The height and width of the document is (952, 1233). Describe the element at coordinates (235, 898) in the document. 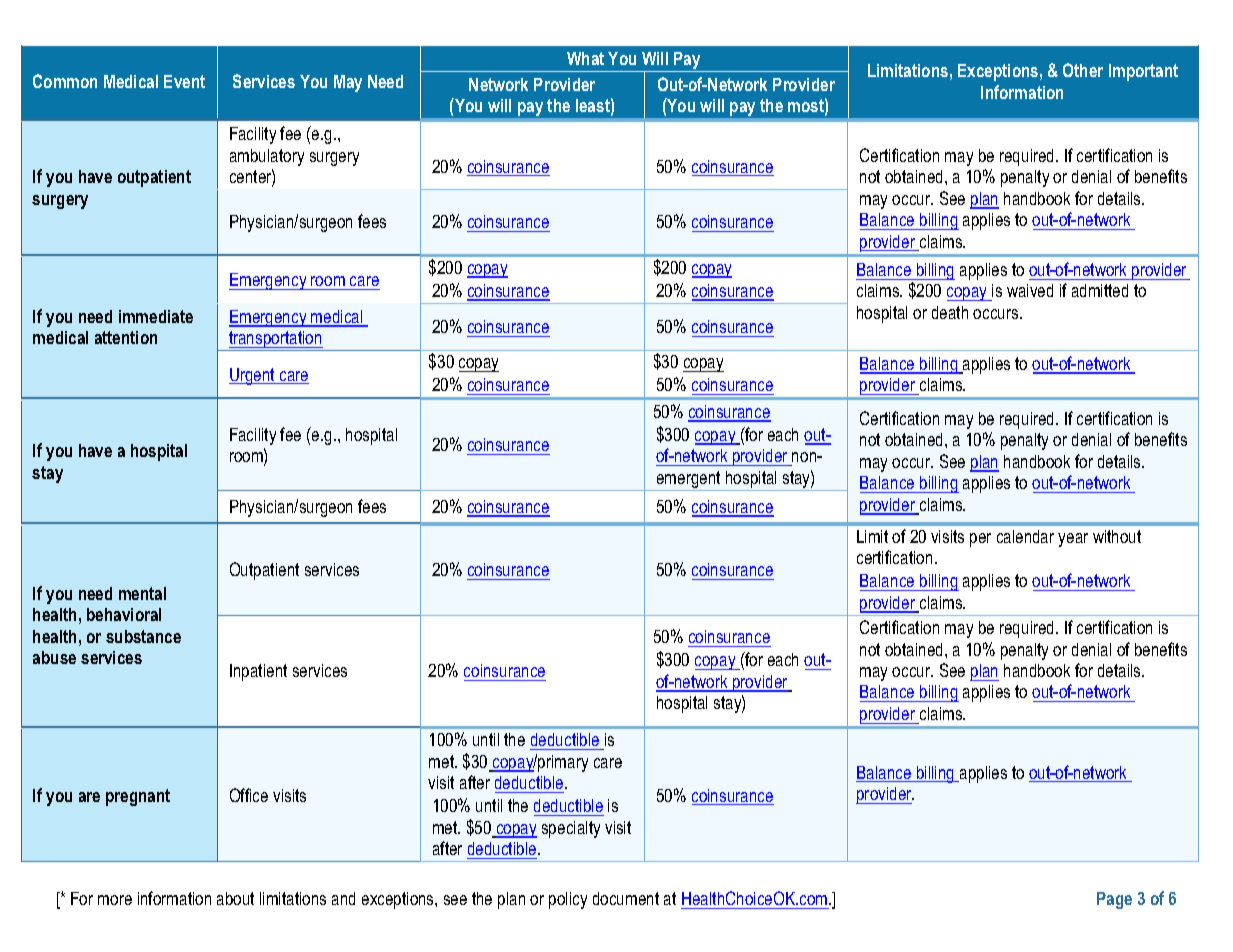

I see `about` at that location.
